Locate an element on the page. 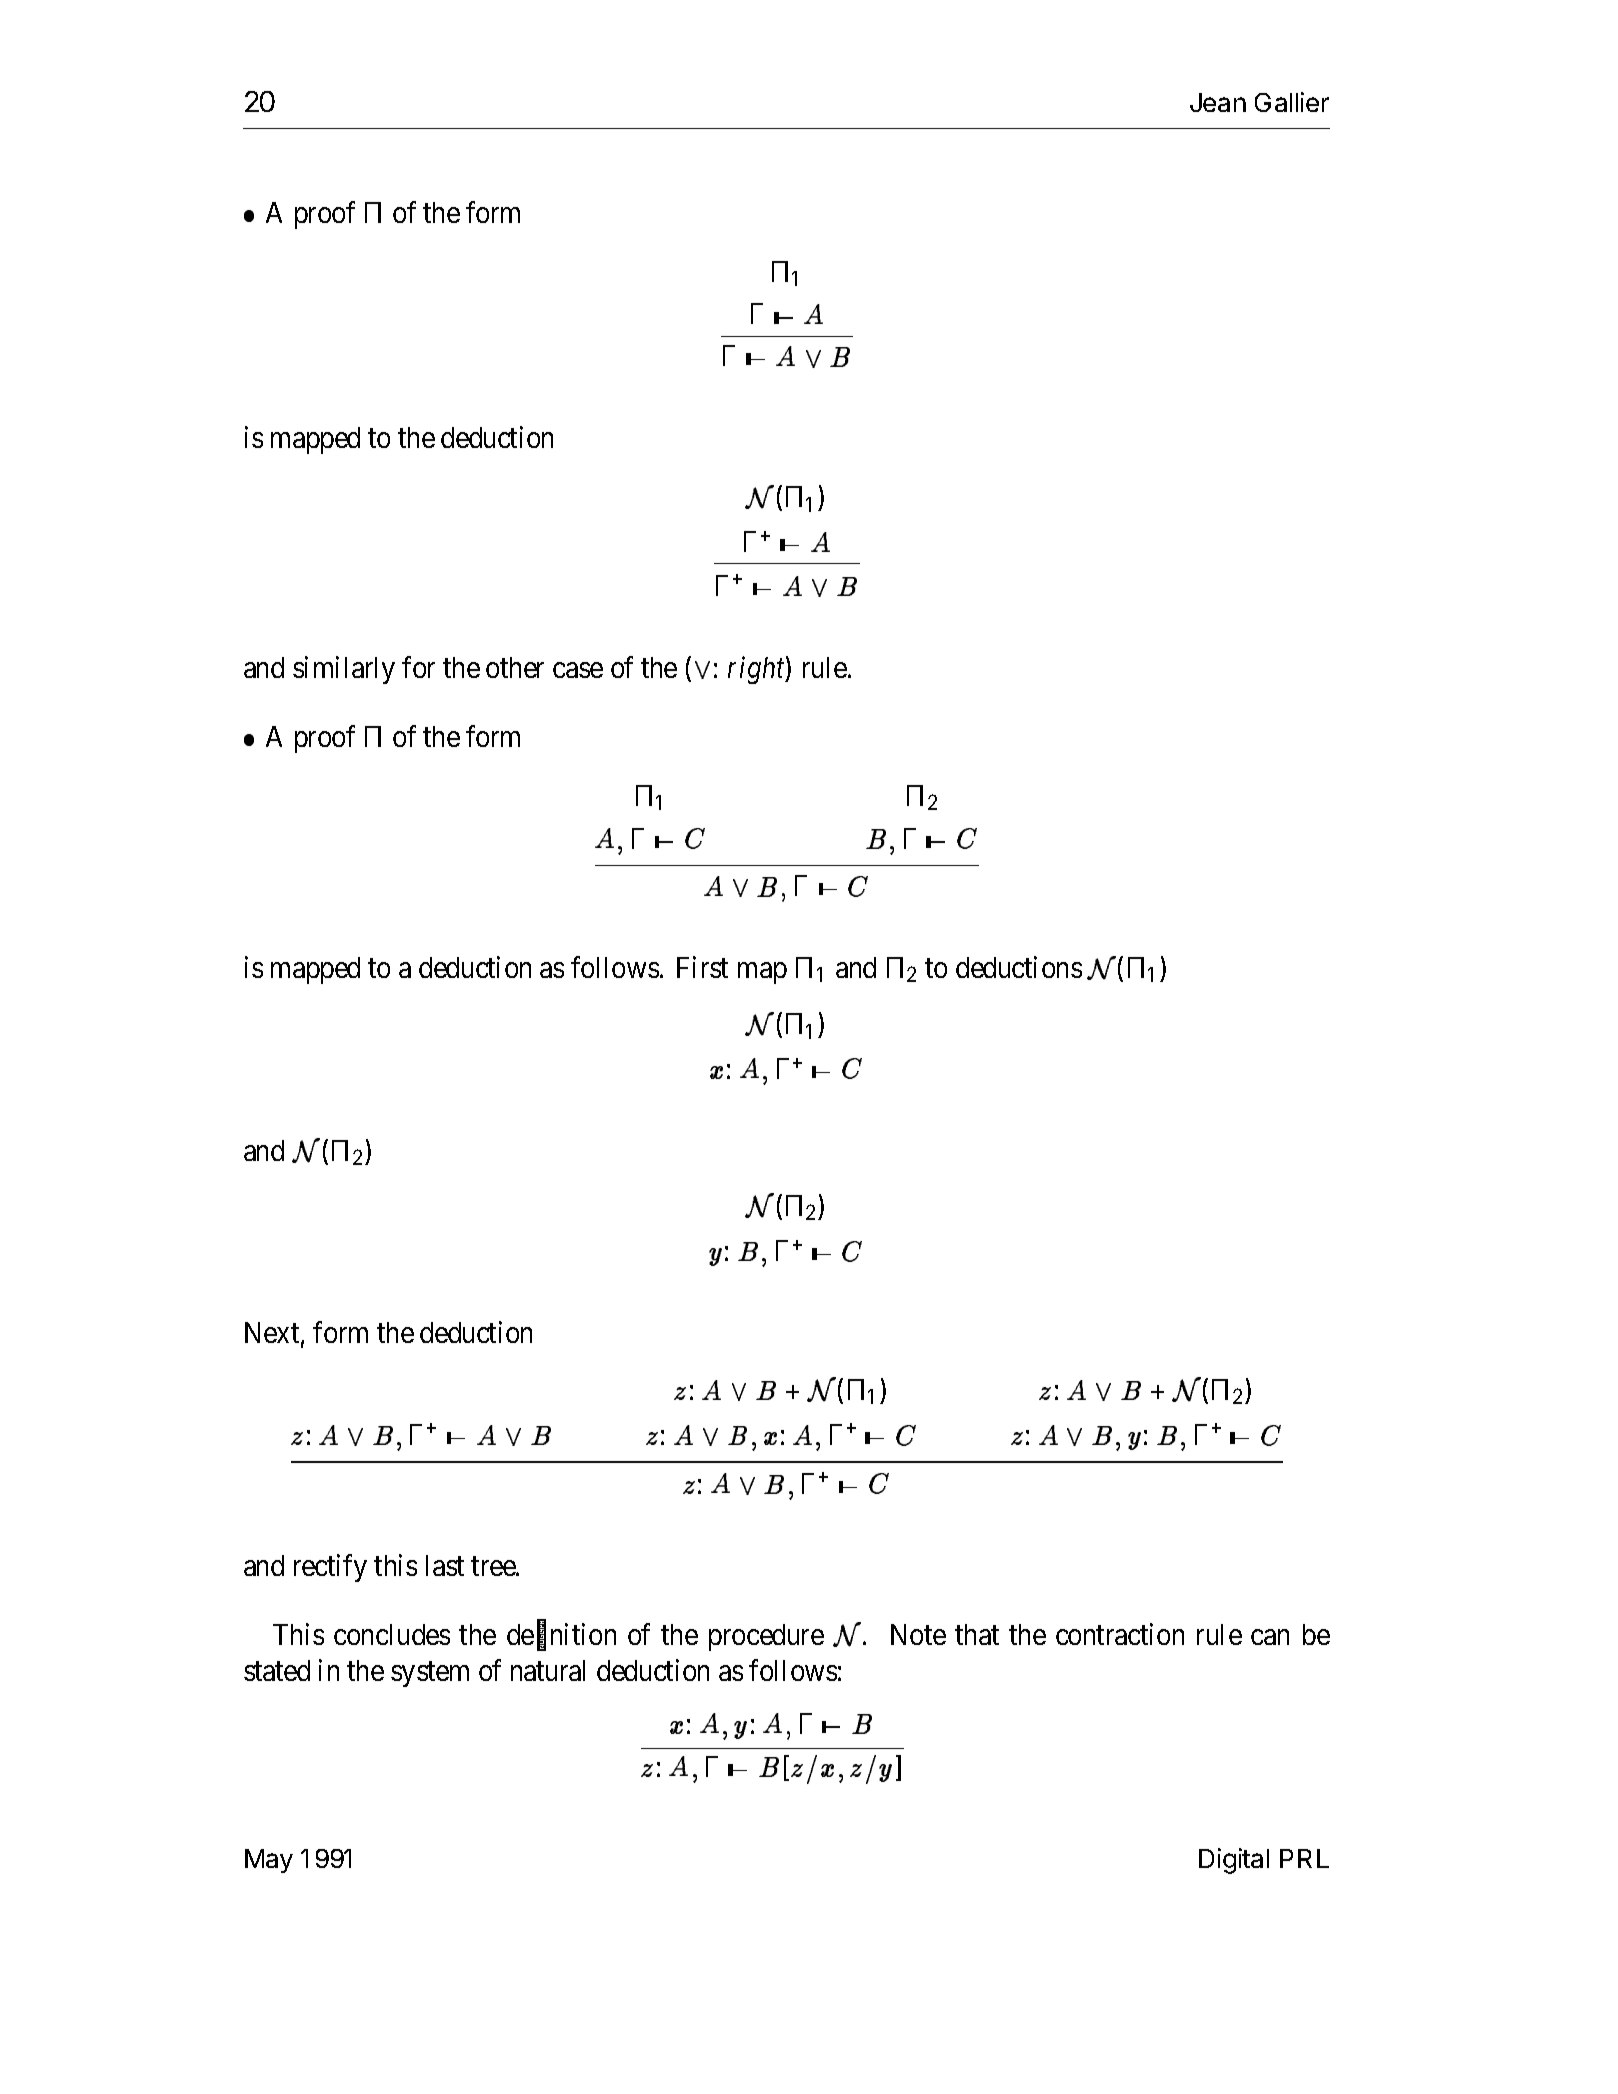 This image has width=1618, height=2094. case is located at coordinates (578, 670).
